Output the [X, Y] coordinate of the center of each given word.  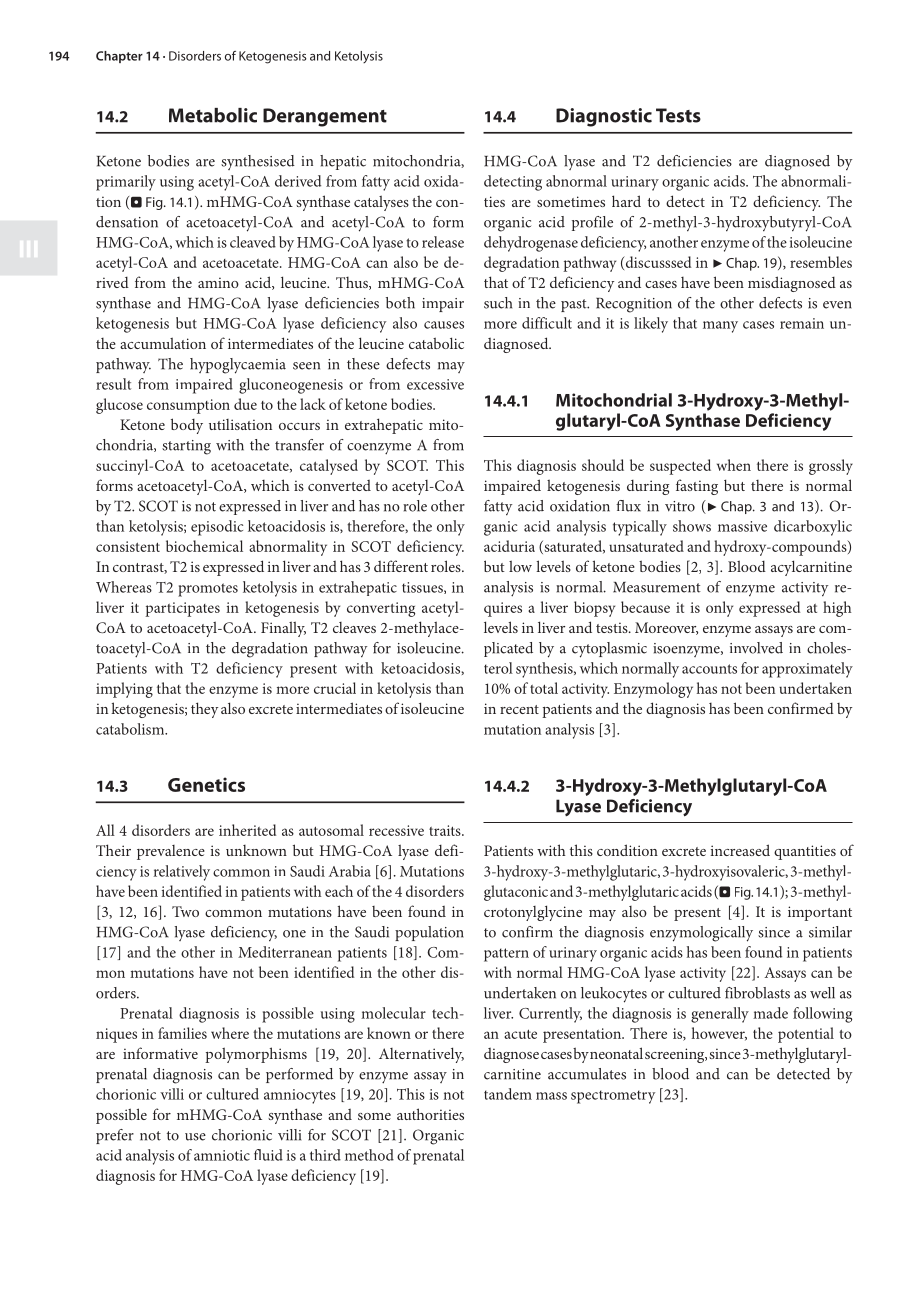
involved [756, 648]
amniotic [222, 1155]
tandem [508, 1094]
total [544, 688]
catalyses [381, 203]
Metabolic [213, 115]
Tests [678, 115]
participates [182, 609]
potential [806, 1035]
